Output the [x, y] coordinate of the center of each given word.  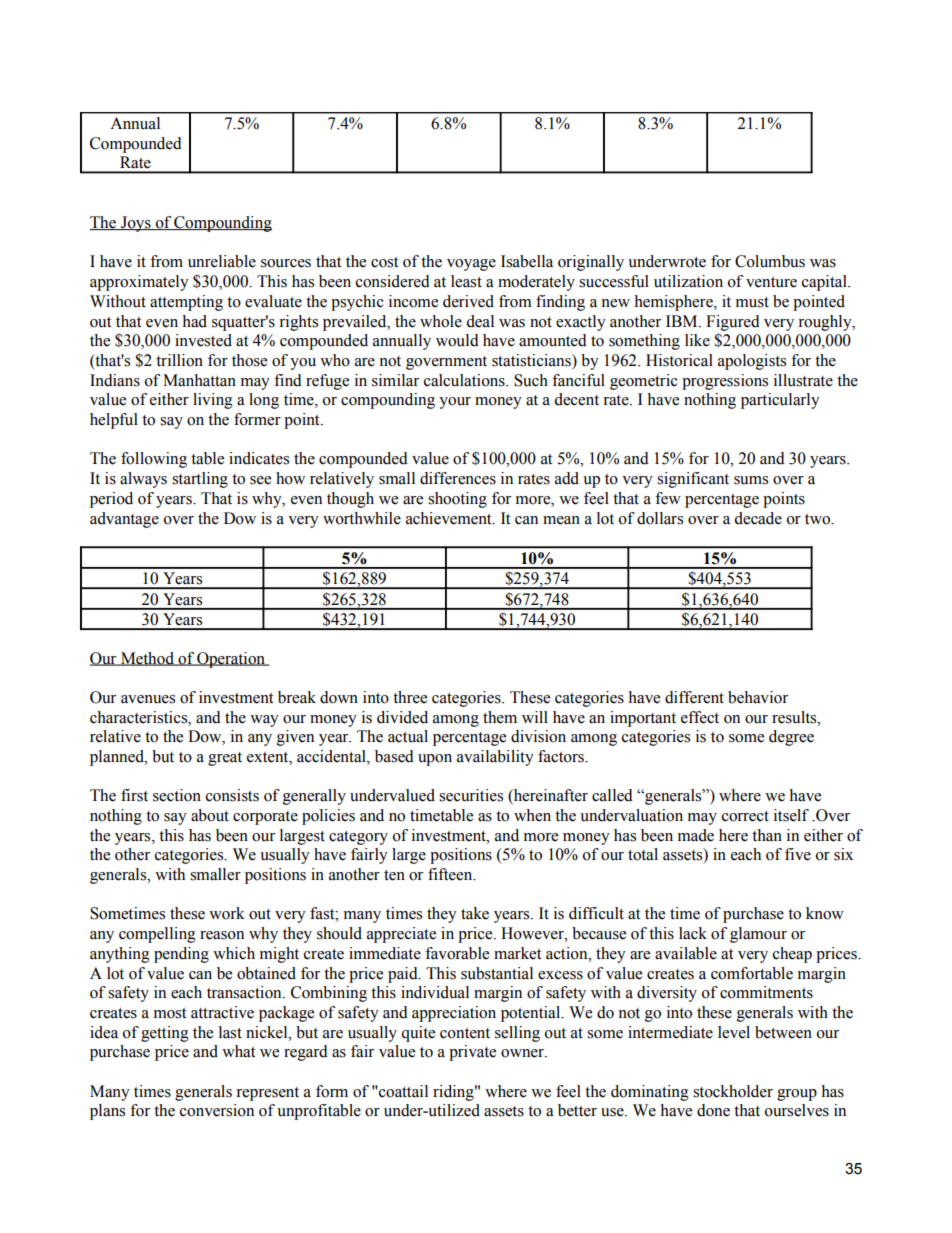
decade [758, 518]
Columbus [770, 261]
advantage [124, 520]
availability [495, 758]
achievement [450, 518]
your [455, 403]
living [213, 401]
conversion [217, 1110]
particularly [780, 401]
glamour [758, 935]
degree [791, 738]
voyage [471, 265]
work [227, 913]
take [475, 913]
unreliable [222, 261]
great [225, 759]
